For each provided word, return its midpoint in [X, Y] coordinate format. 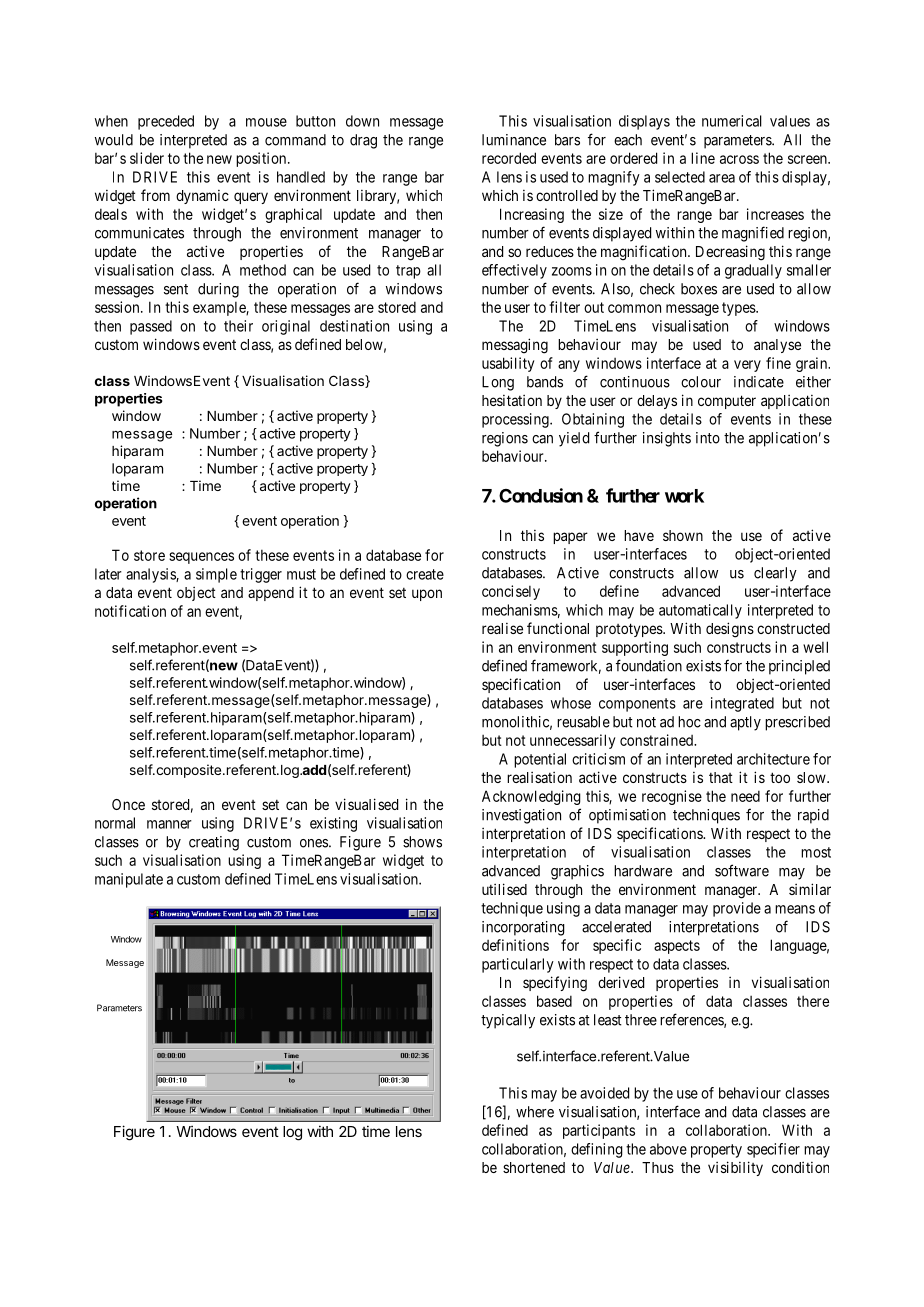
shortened [534, 1167]
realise [502, 628]
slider [147, 158]
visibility [735, 1168]
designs [730, 630]
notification [130, 611]
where [535, 1112]
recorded [509, 158]
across [739, 159]
